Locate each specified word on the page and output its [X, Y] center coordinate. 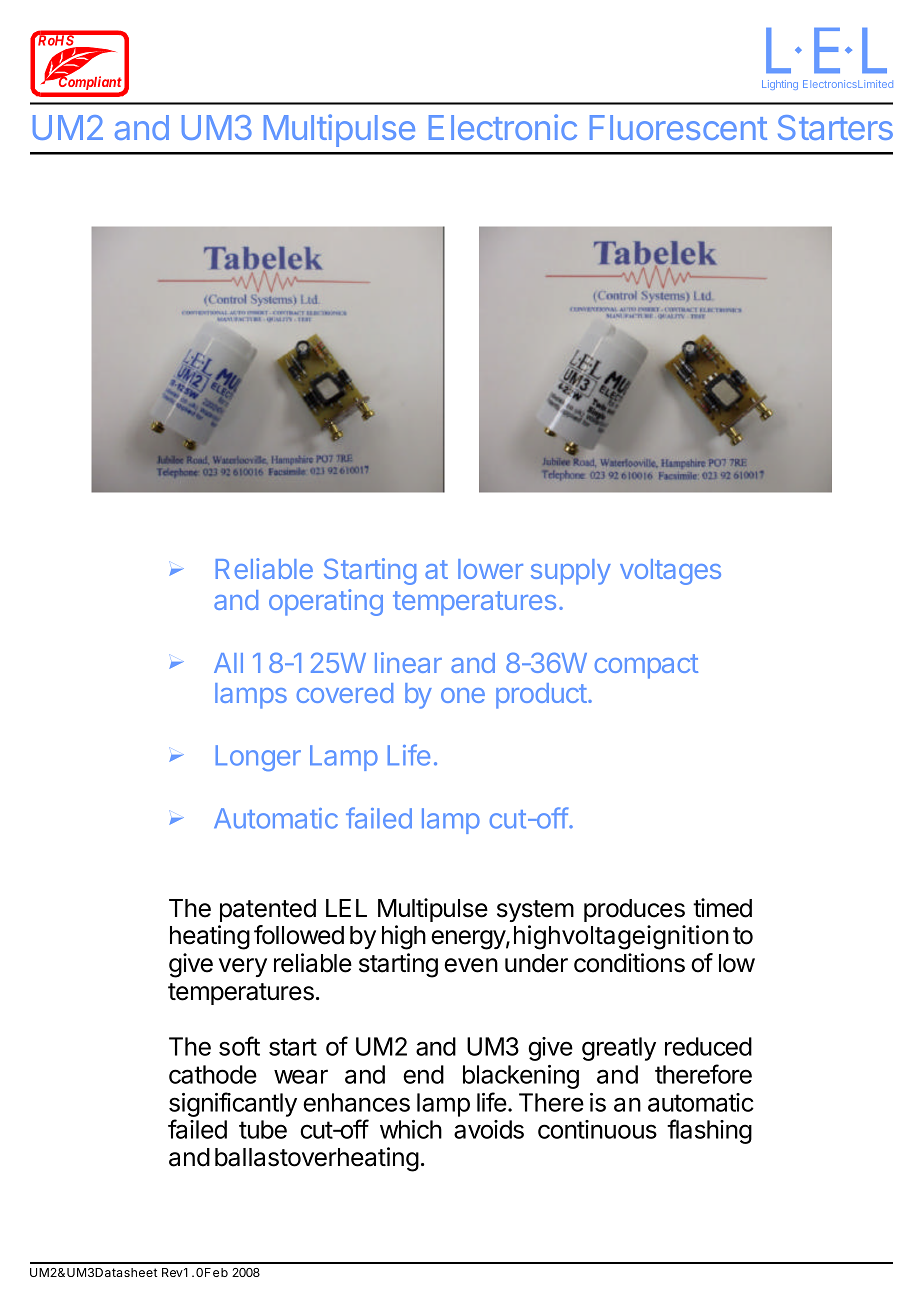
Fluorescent [678, 127]
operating [326, 602]
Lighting [780, 85]
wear [301, 1076]
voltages [670, 572]
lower [490, 569]
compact [646, 666]
